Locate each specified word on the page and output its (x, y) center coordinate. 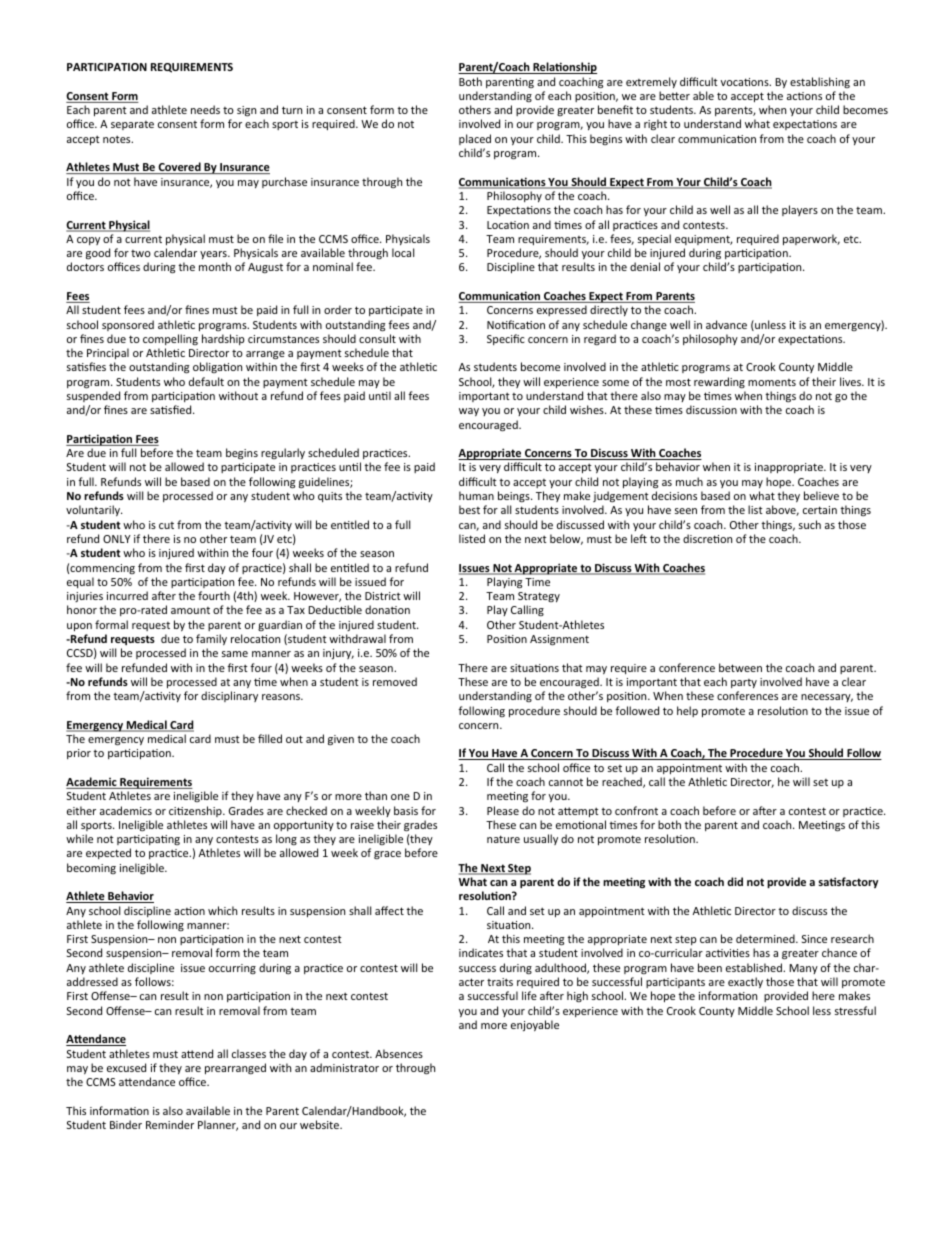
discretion (707, 538)
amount (190, 610)
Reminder (170, 1124)
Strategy (539, 597)
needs (205, 109)
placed (475, 139)
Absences (399, 1053)
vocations (746, 82)
